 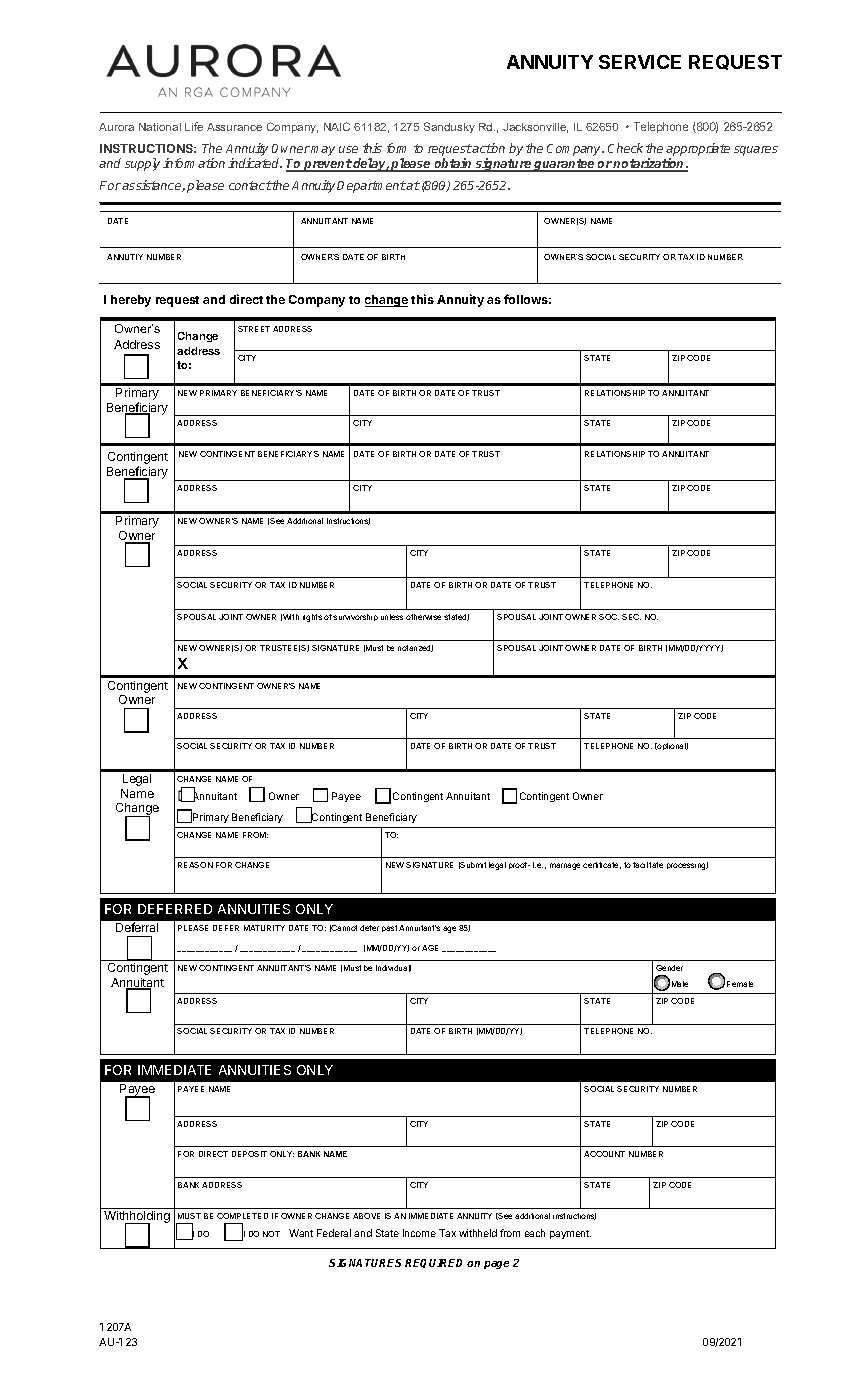 What do you see at coordinates (393, 968) in the image?
I see `Individual` at bounding box center [393, 968].
